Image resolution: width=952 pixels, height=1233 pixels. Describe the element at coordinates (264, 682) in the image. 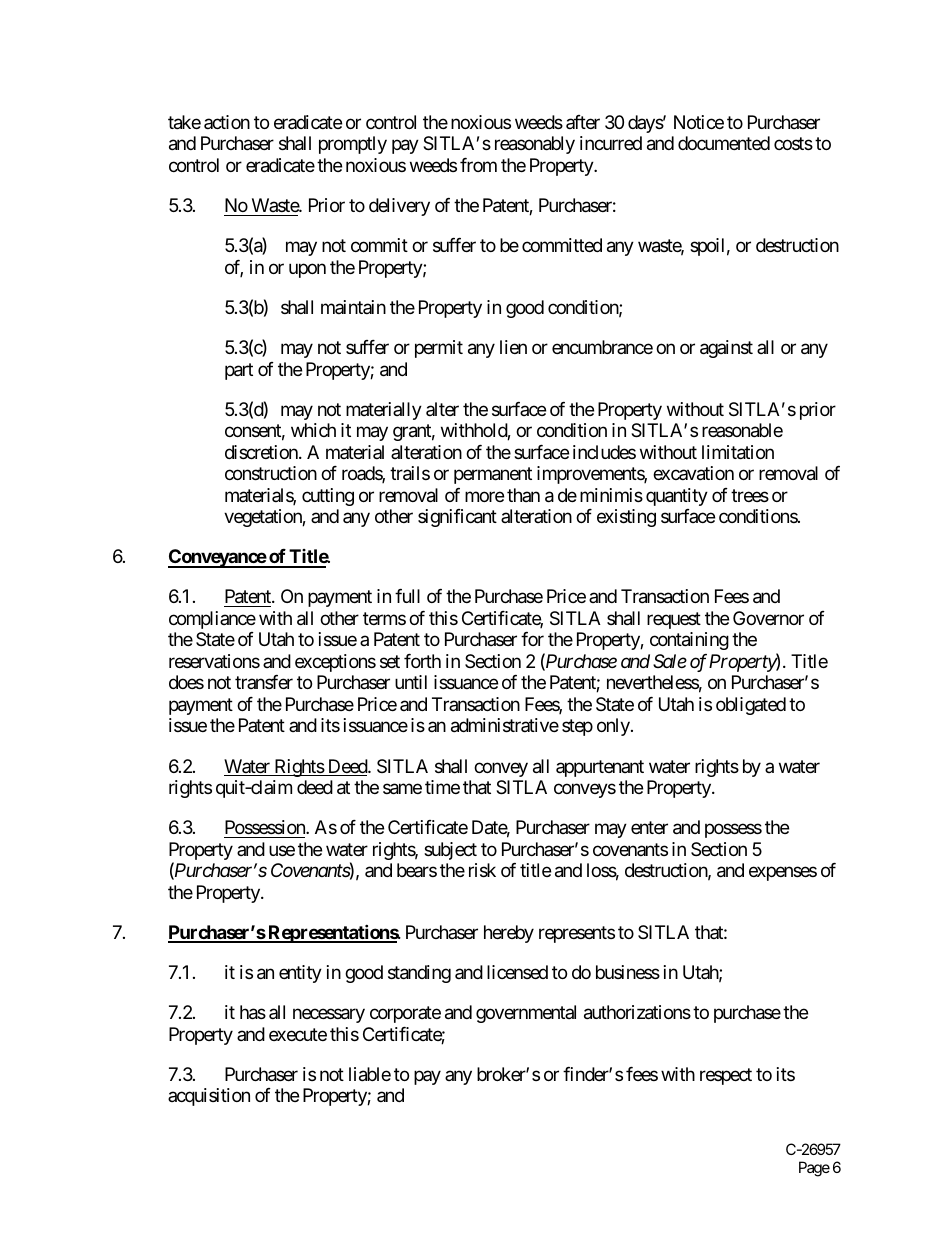

I see `transfer` at that location.
